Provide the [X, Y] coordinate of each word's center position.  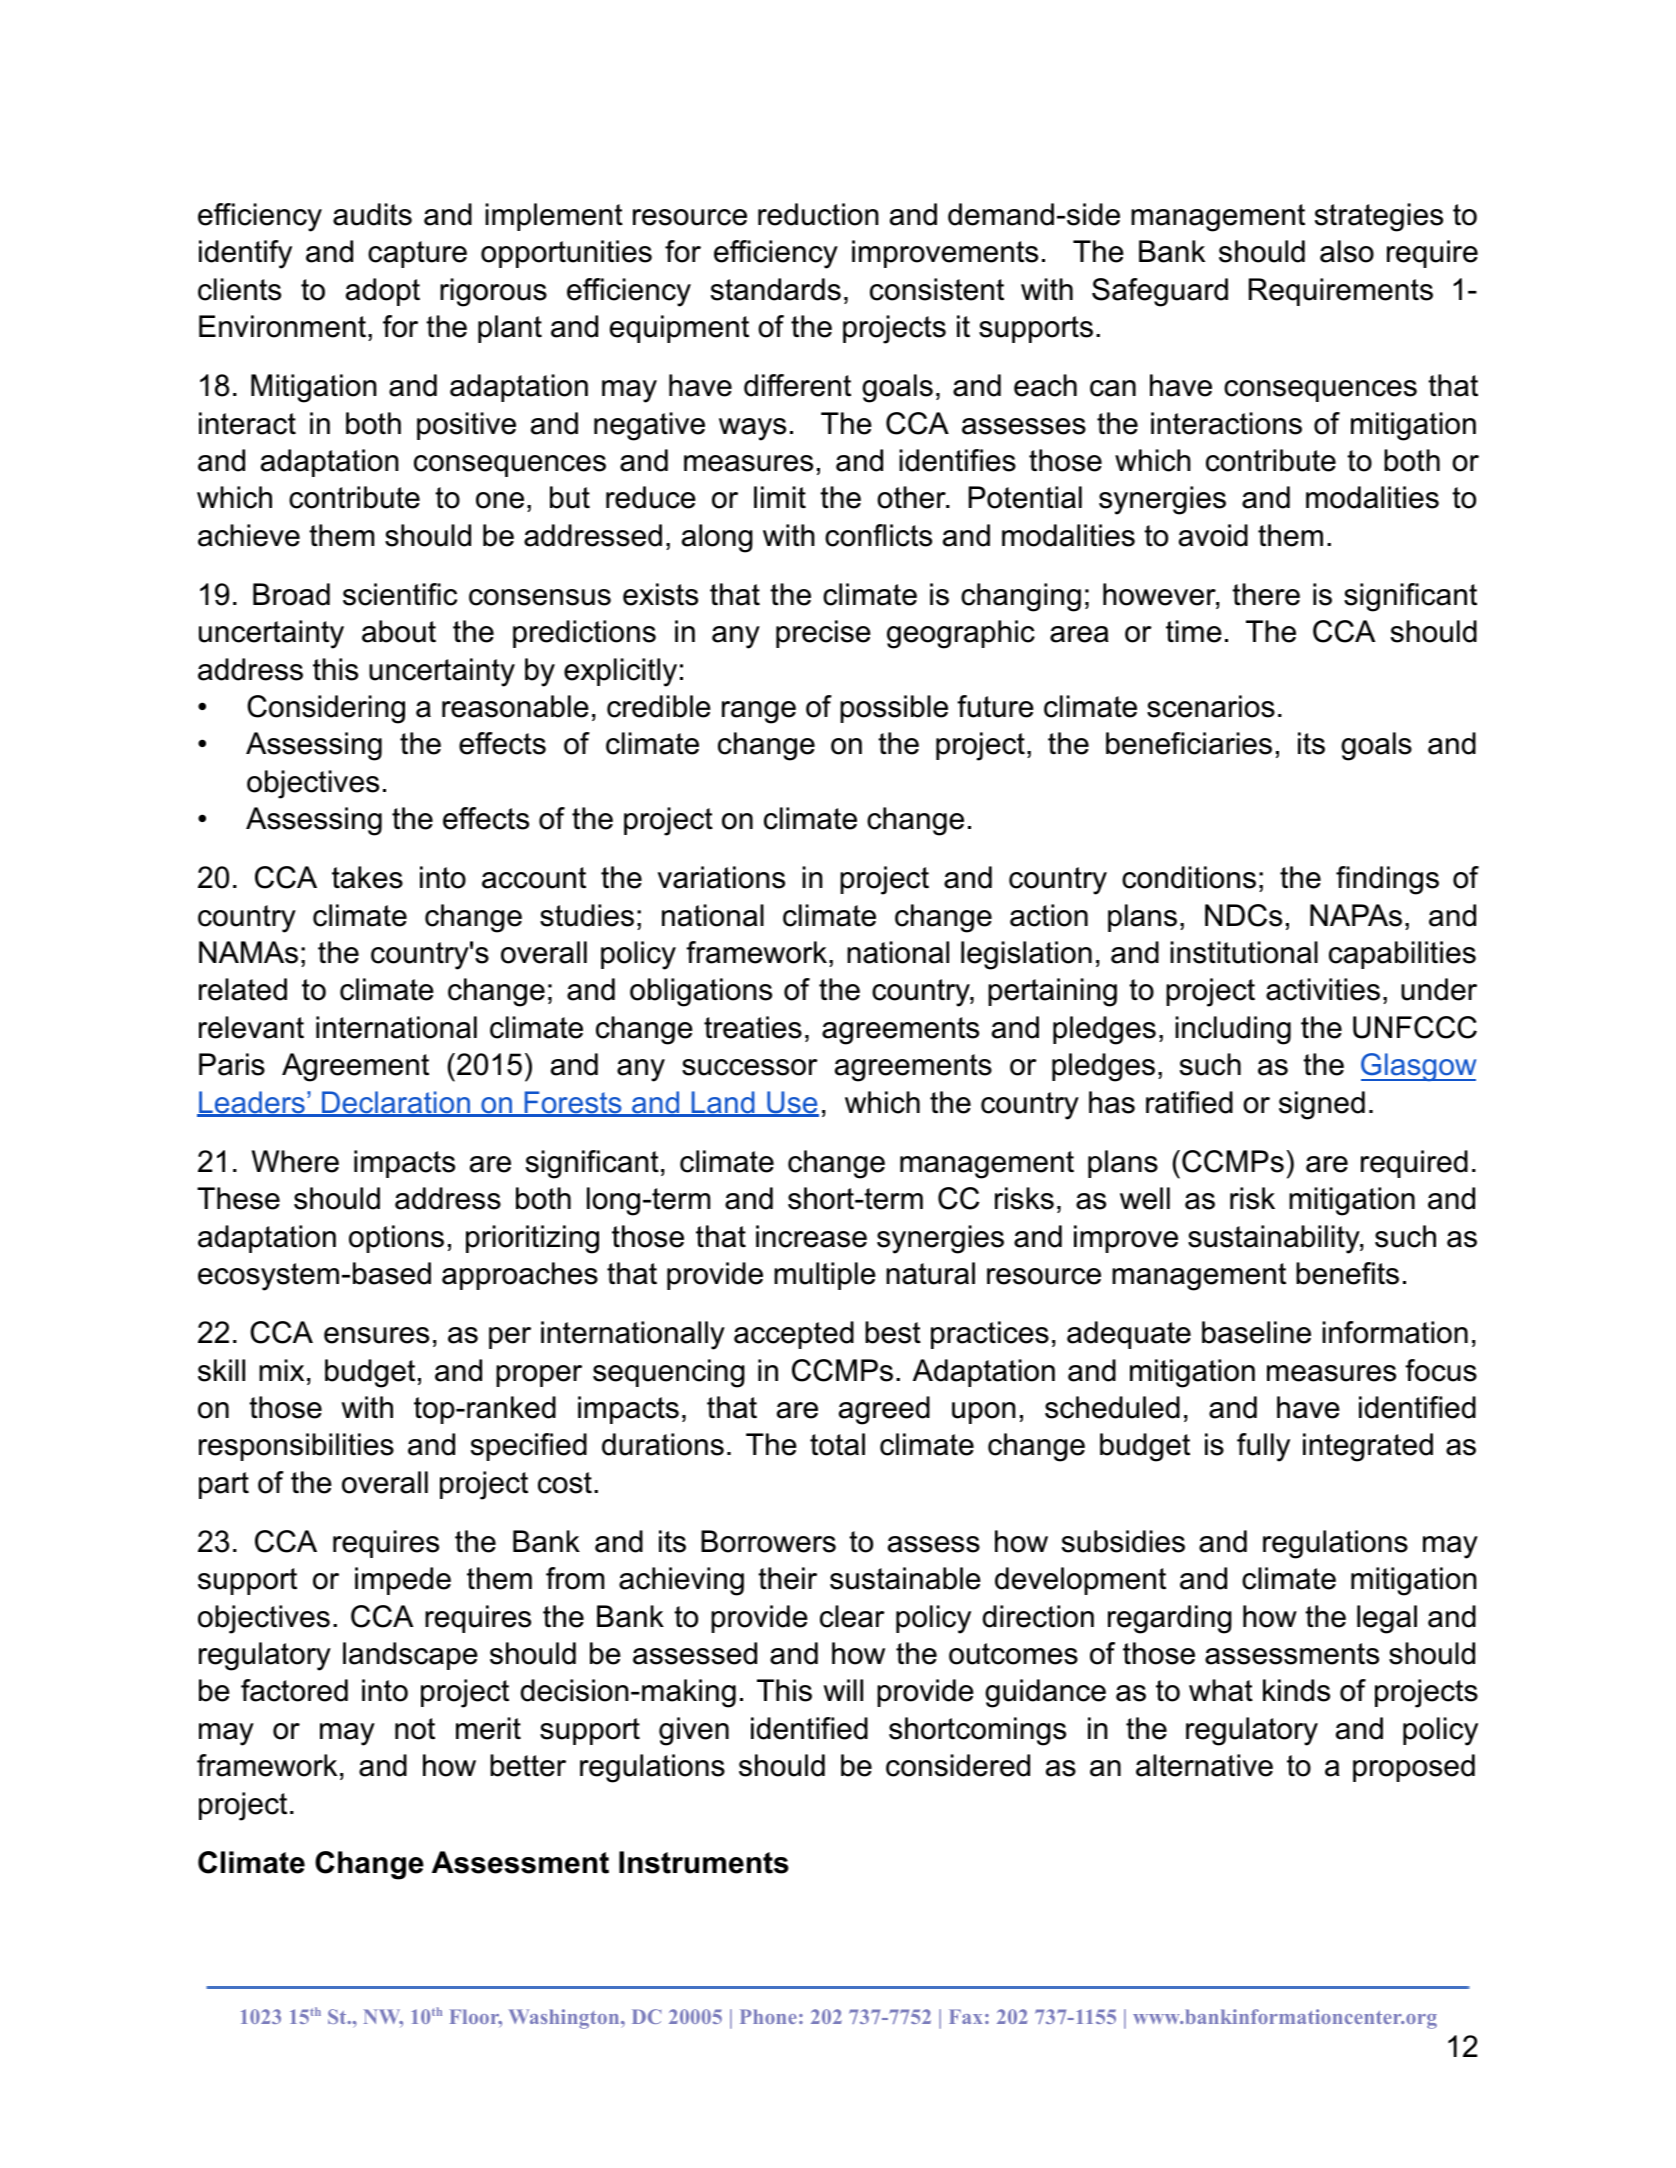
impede [403, 1581]
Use [792, 1103]
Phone [768, 2016]
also [1347, 251]
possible [894, 709]
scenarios [1211, 706]
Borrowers [768, 1541]
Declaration [396, 1103]
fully [1263, 1447]
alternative [1204, 1765]
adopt [383, 292]
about [399, 631]
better [528, 1765]
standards [776, 289]
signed [1322, 1105]
